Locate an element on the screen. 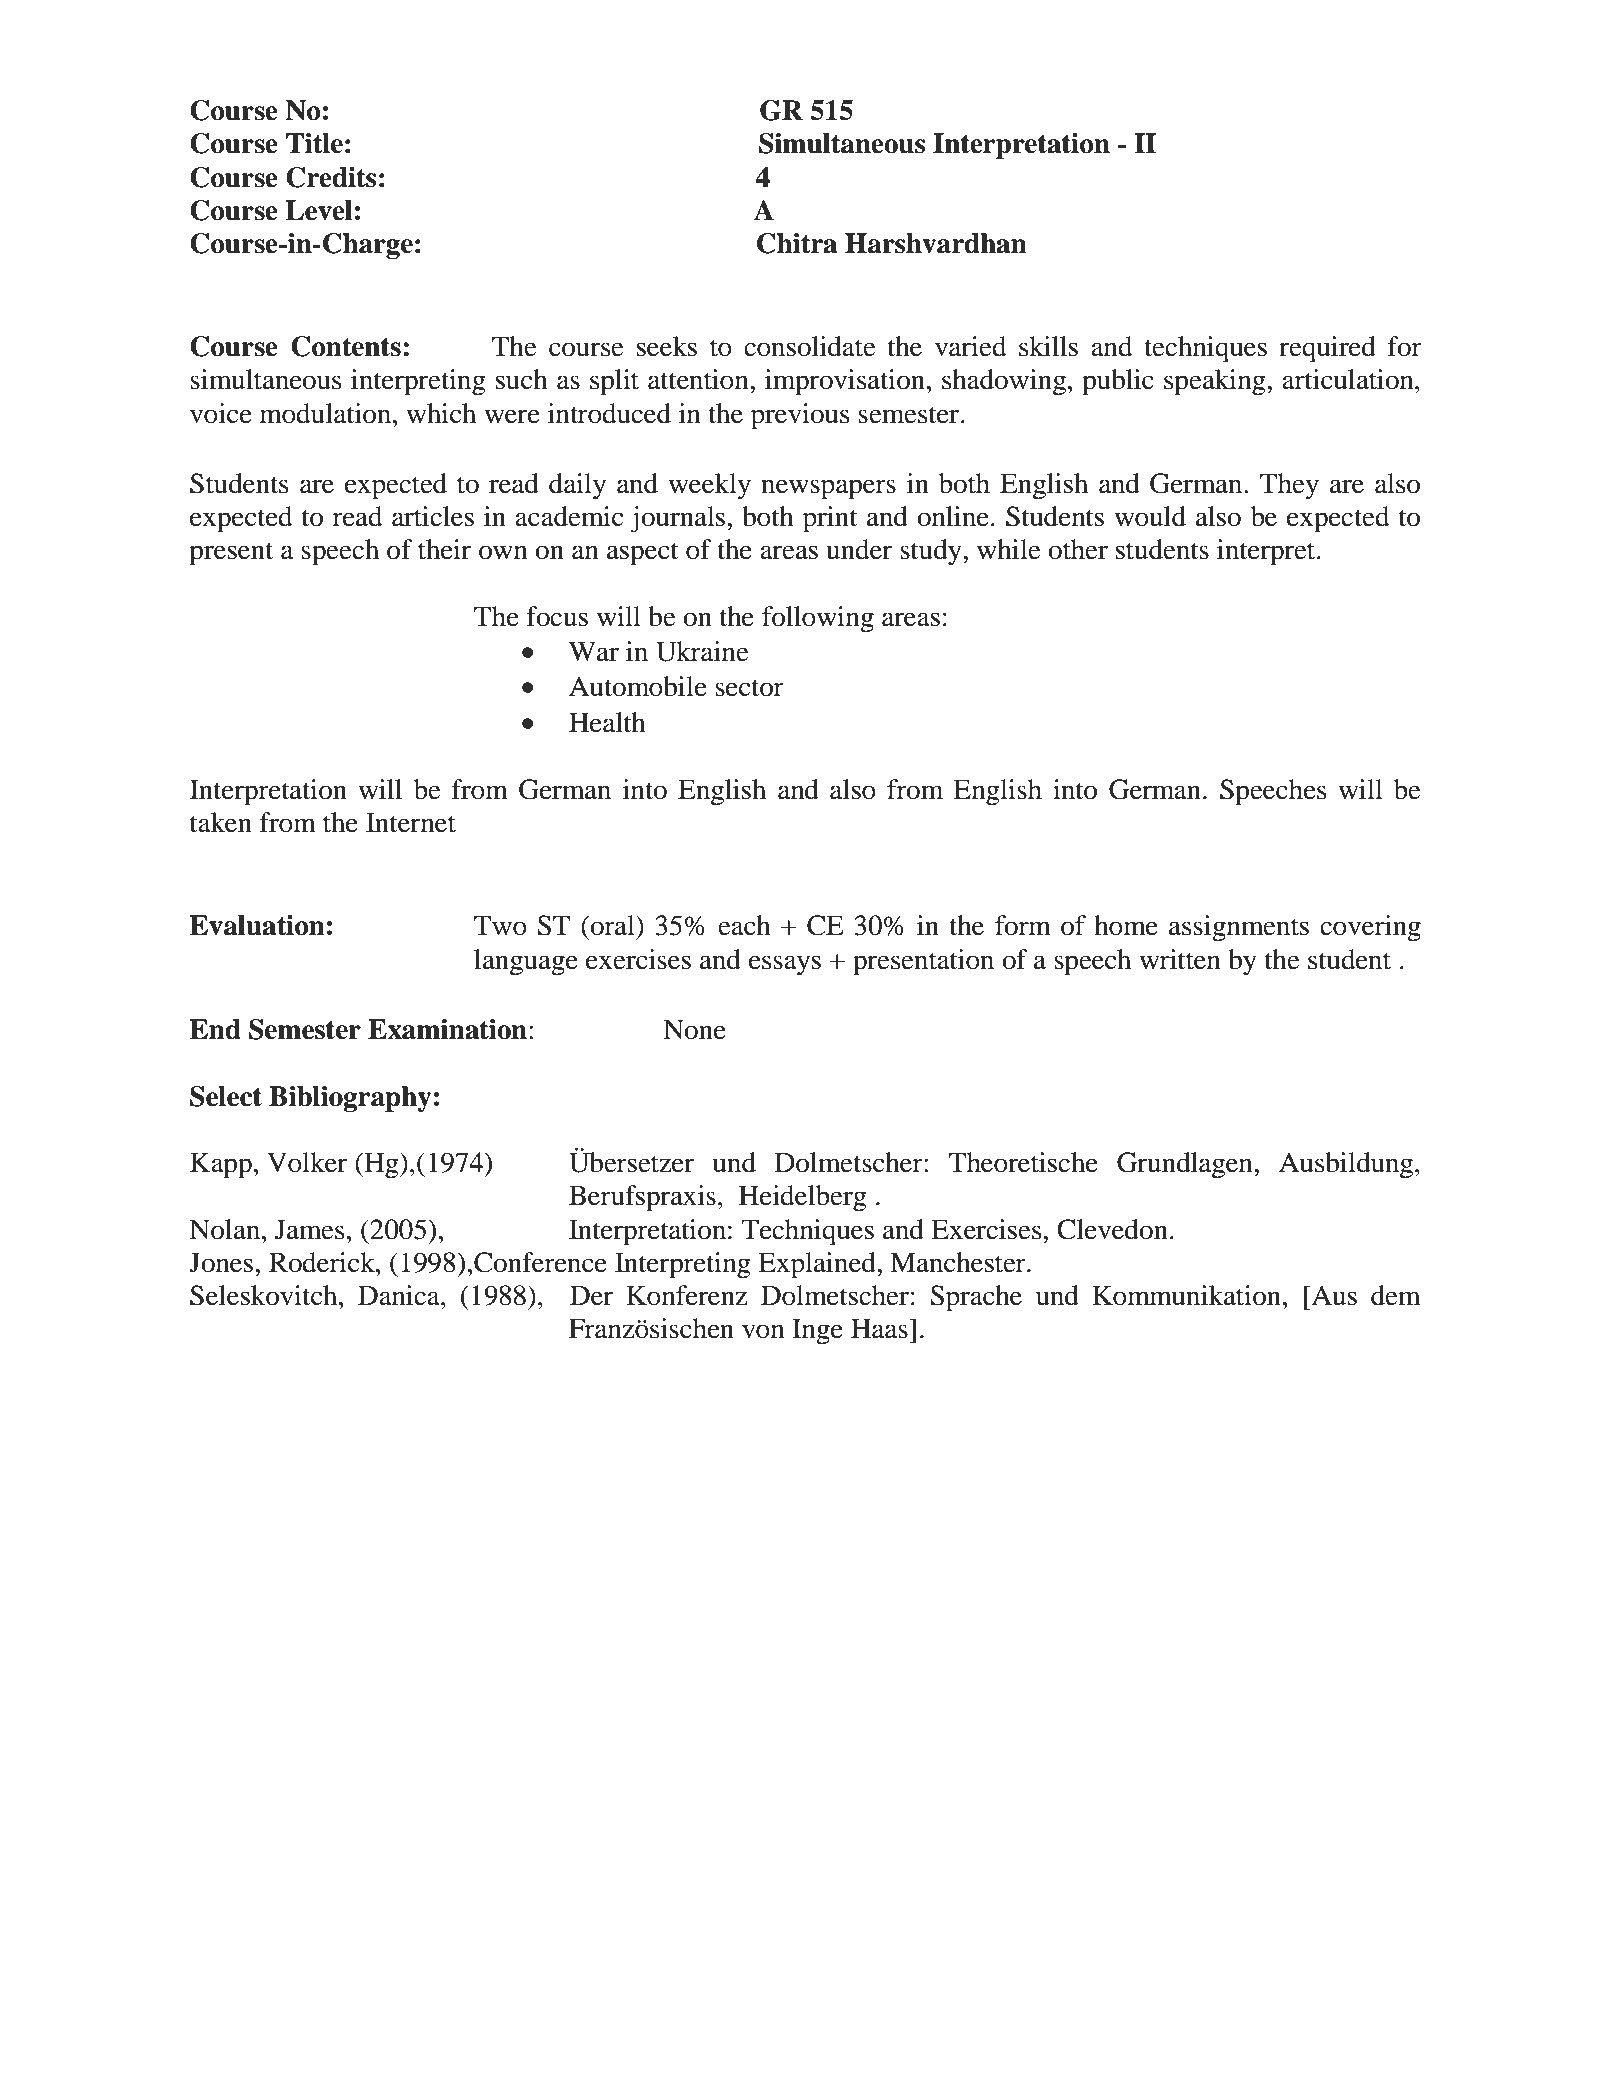 This screenshot has width=1611, height=2084. Credits is located at coordinates (331, 177).
